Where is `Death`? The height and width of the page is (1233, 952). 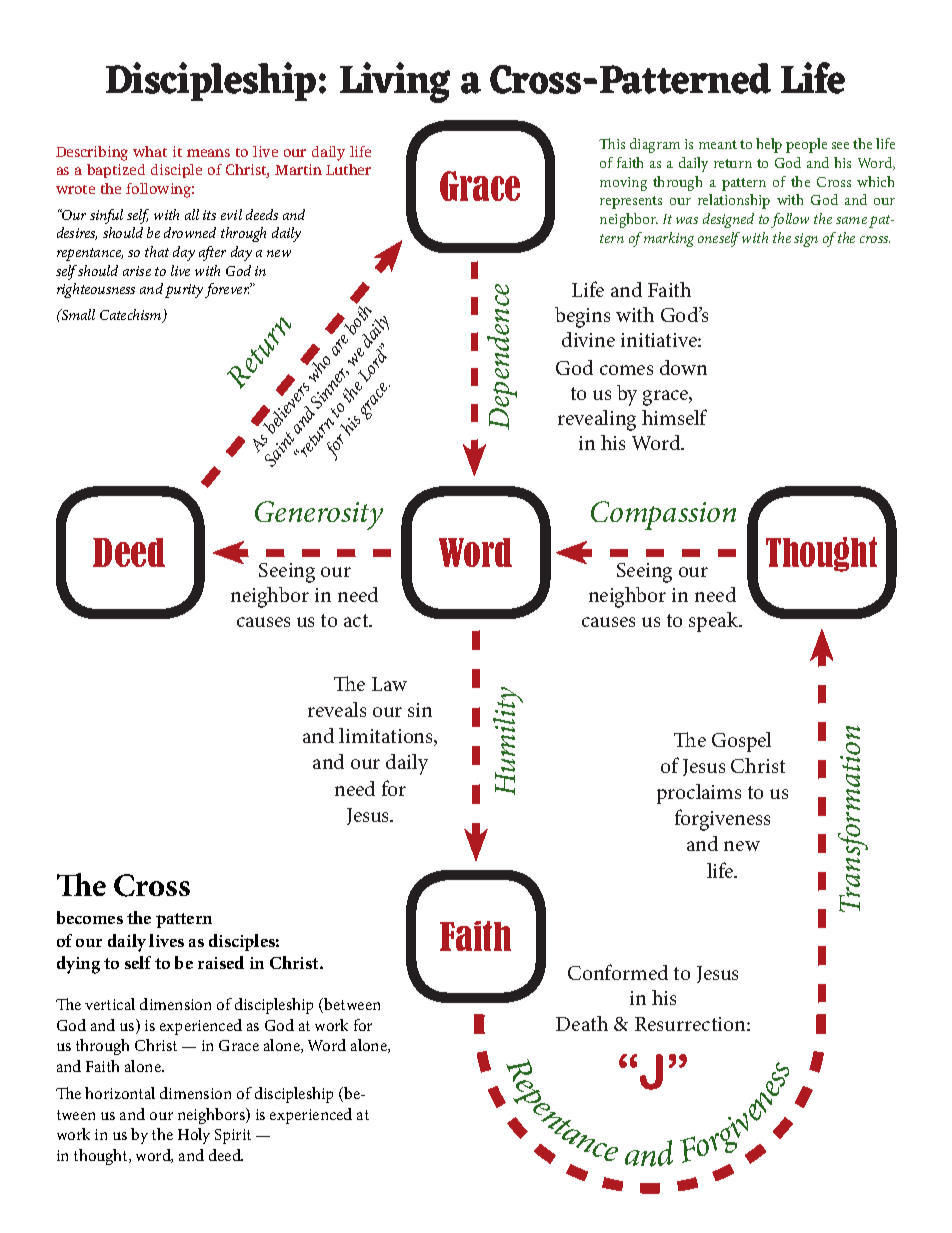 Death is located at coordinates (582, 1023).
